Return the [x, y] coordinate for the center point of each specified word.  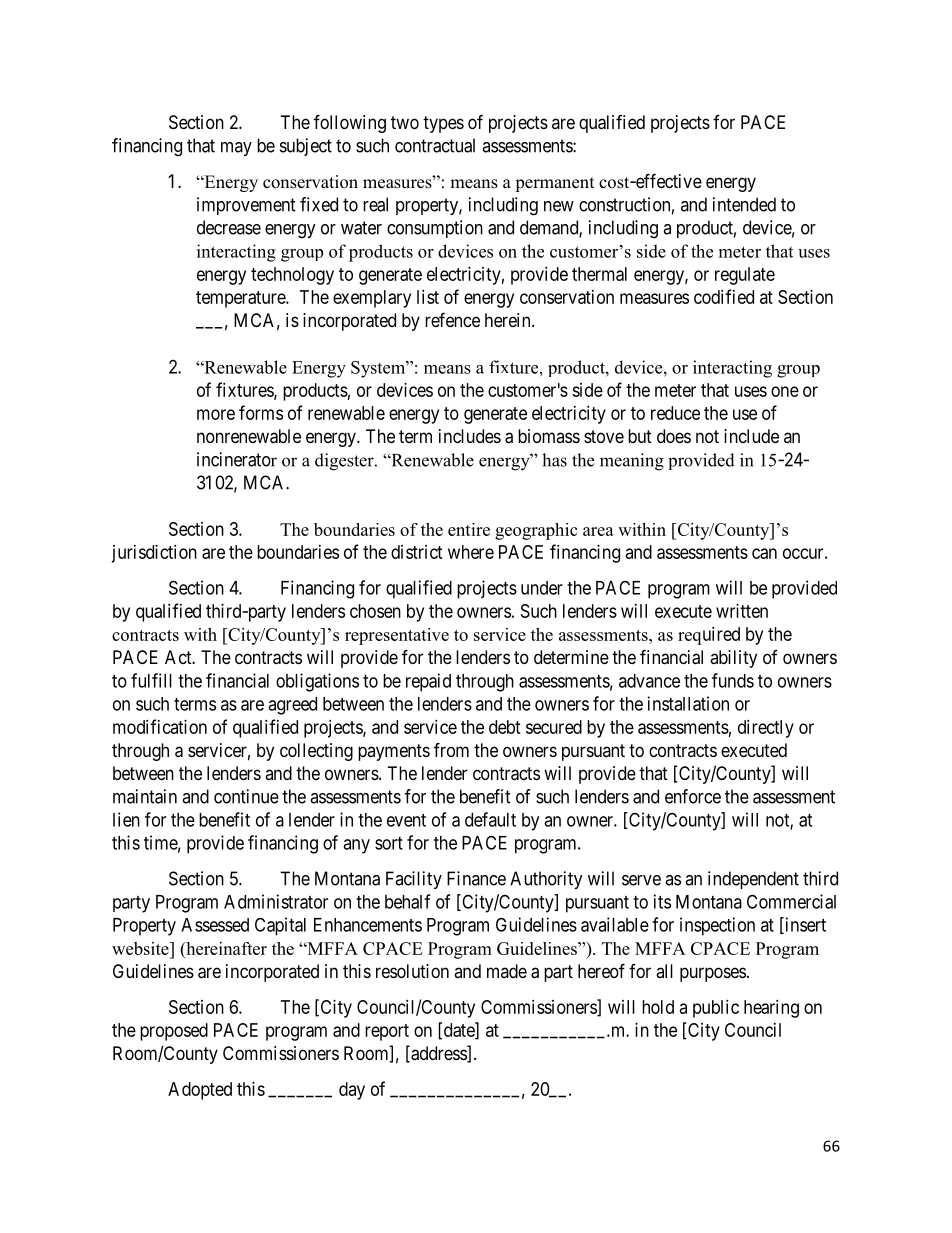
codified [724, 296]
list [428, 297]
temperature [241, 299]
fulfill [151, 680]
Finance [476, 878]
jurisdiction [154, 554]
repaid [428, 682]
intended [744, 204]
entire [469, 529]
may [236, 149]
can [764, 553]
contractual [435, 145]
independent [753, 880]
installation [688, 703]
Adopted [200, 1091]
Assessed [215, 925]
